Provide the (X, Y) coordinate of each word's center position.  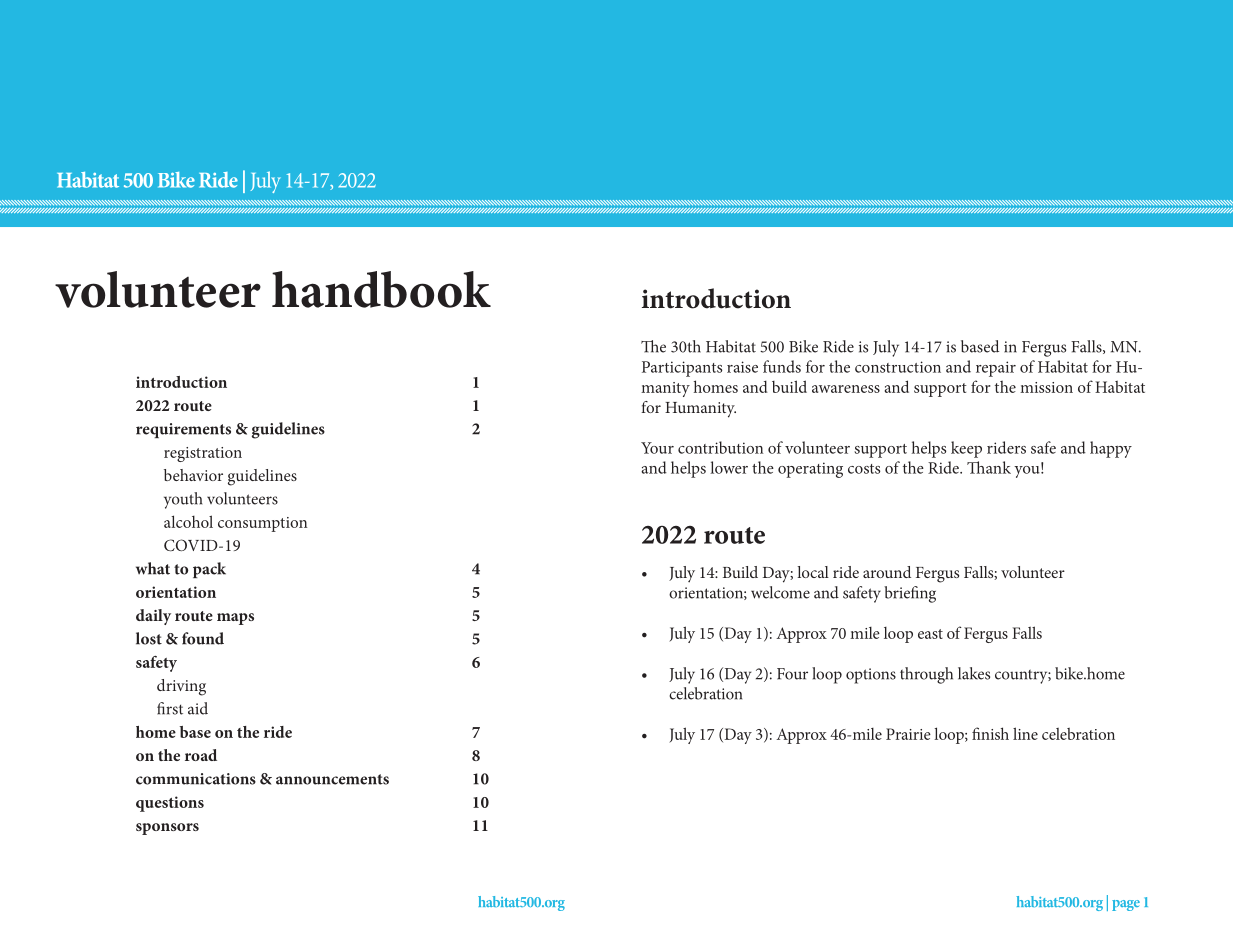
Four (792, 674)
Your (657, 448)
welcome (780, 592)
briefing (910, 594)
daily (153, 617)
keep (966, 449)
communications (196, 779)
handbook (381, 289)
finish (990, 733)
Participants (682, 369)
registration (203, 454)
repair (996, 369)
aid (198, 708)
